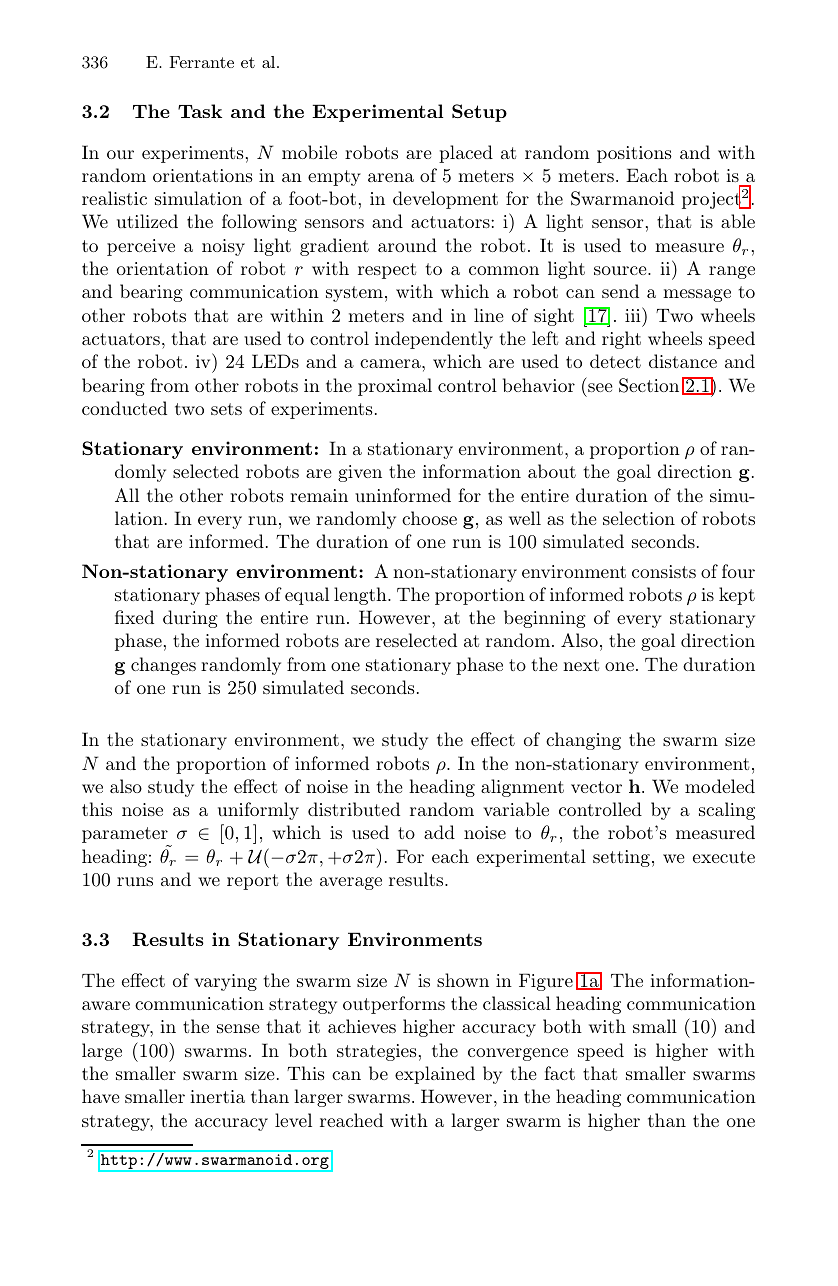 The width and height of the image is (838, 1286). What do you see at coordinates (466, 154) in the image?
I see `placed` at bounding box center [466, 154].
